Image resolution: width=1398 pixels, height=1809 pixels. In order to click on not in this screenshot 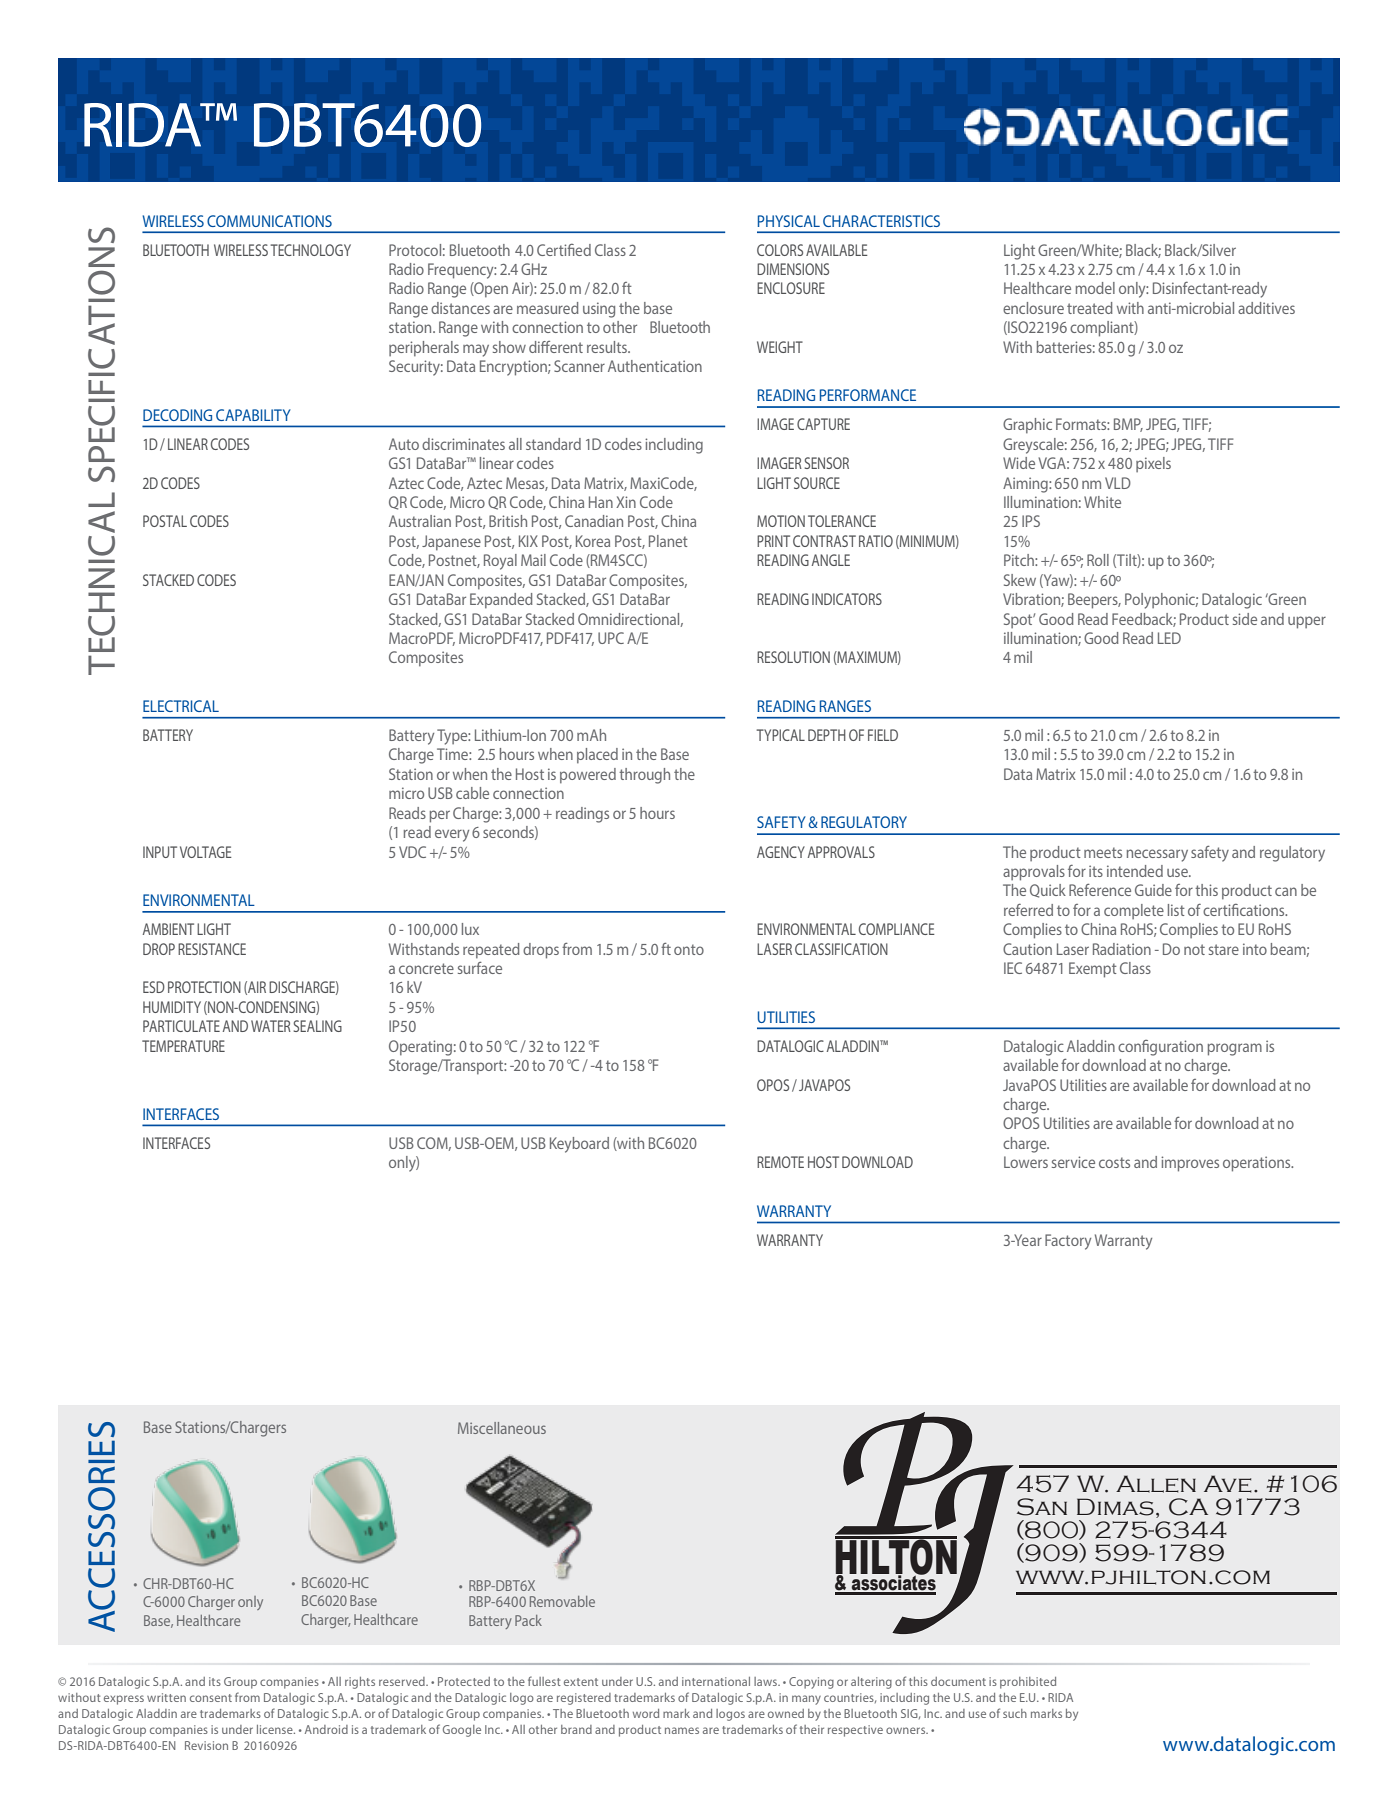, I will do `click(1194, 949)`.
